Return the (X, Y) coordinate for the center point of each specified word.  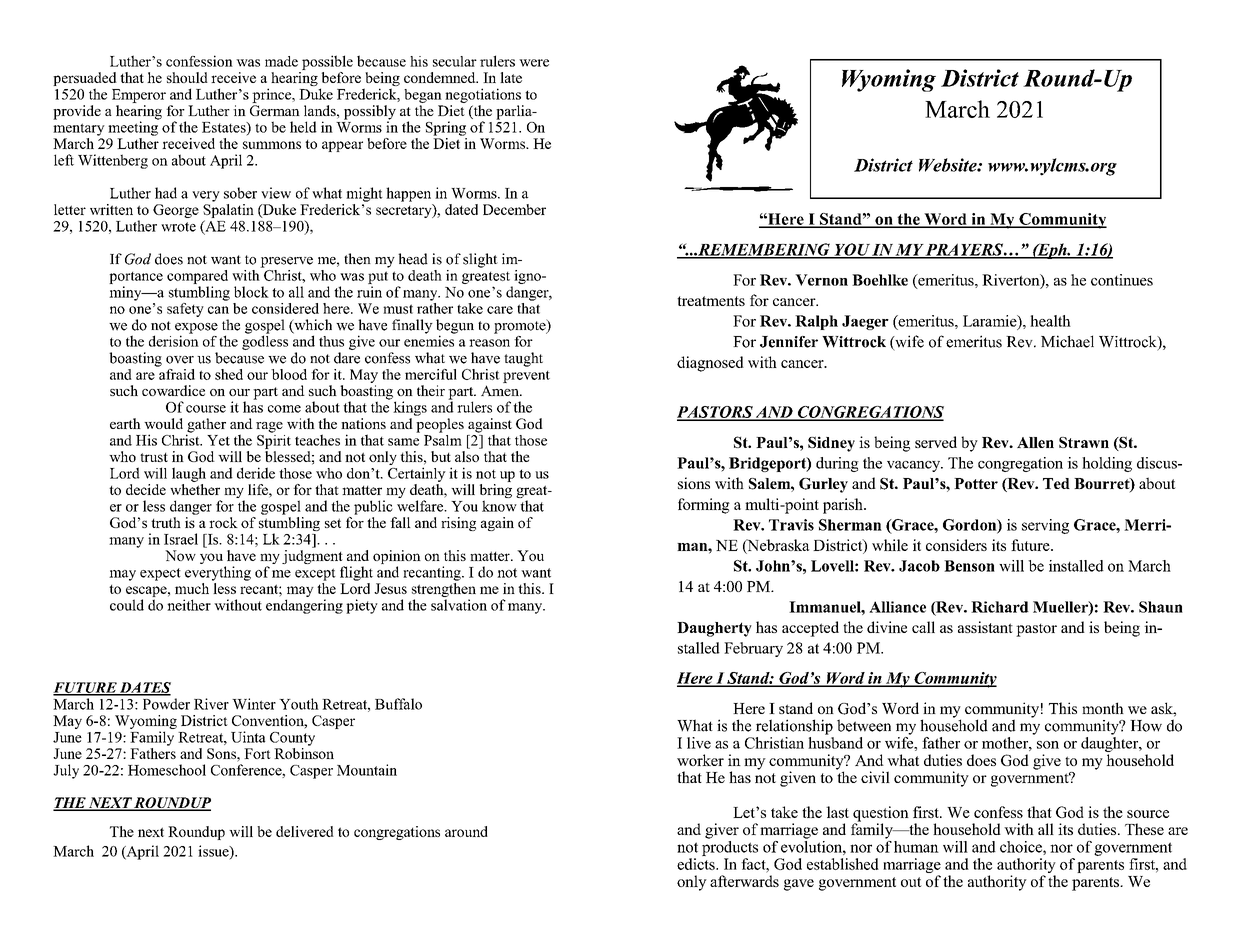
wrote (178, 227)
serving (1045, 526)
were (534, 63)
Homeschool (167, 770)
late (511, 77)
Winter (254, 704)
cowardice (173, 390)
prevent (526, 377)
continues (1122, 280)
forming (704, 506)
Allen (1035, 442)
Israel (181, 539)
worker (700, 760)
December (514, 209)
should (187, 77)
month (1103, 708)
